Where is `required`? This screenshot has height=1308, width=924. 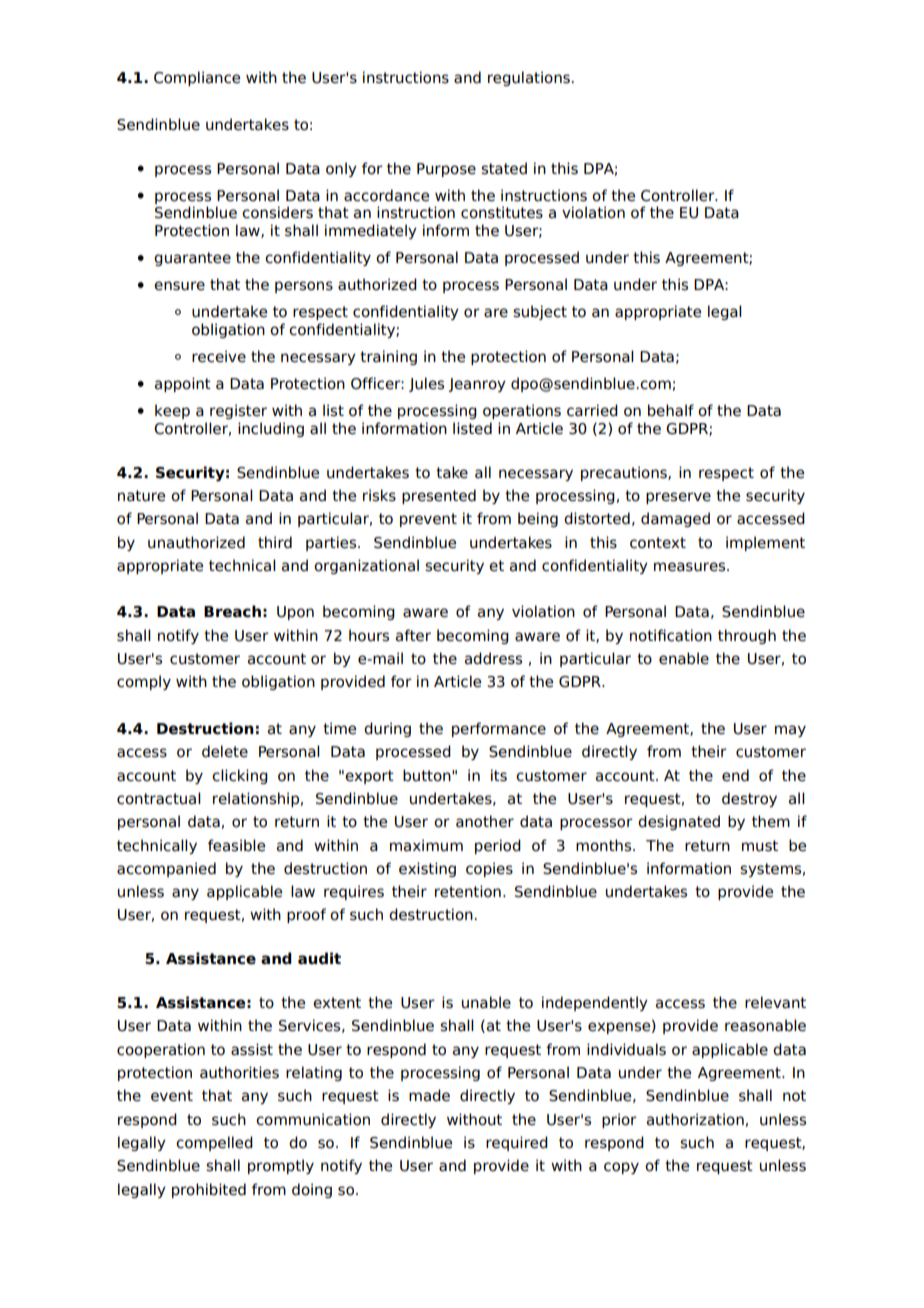 required is located at coordinates (517, 1143).
